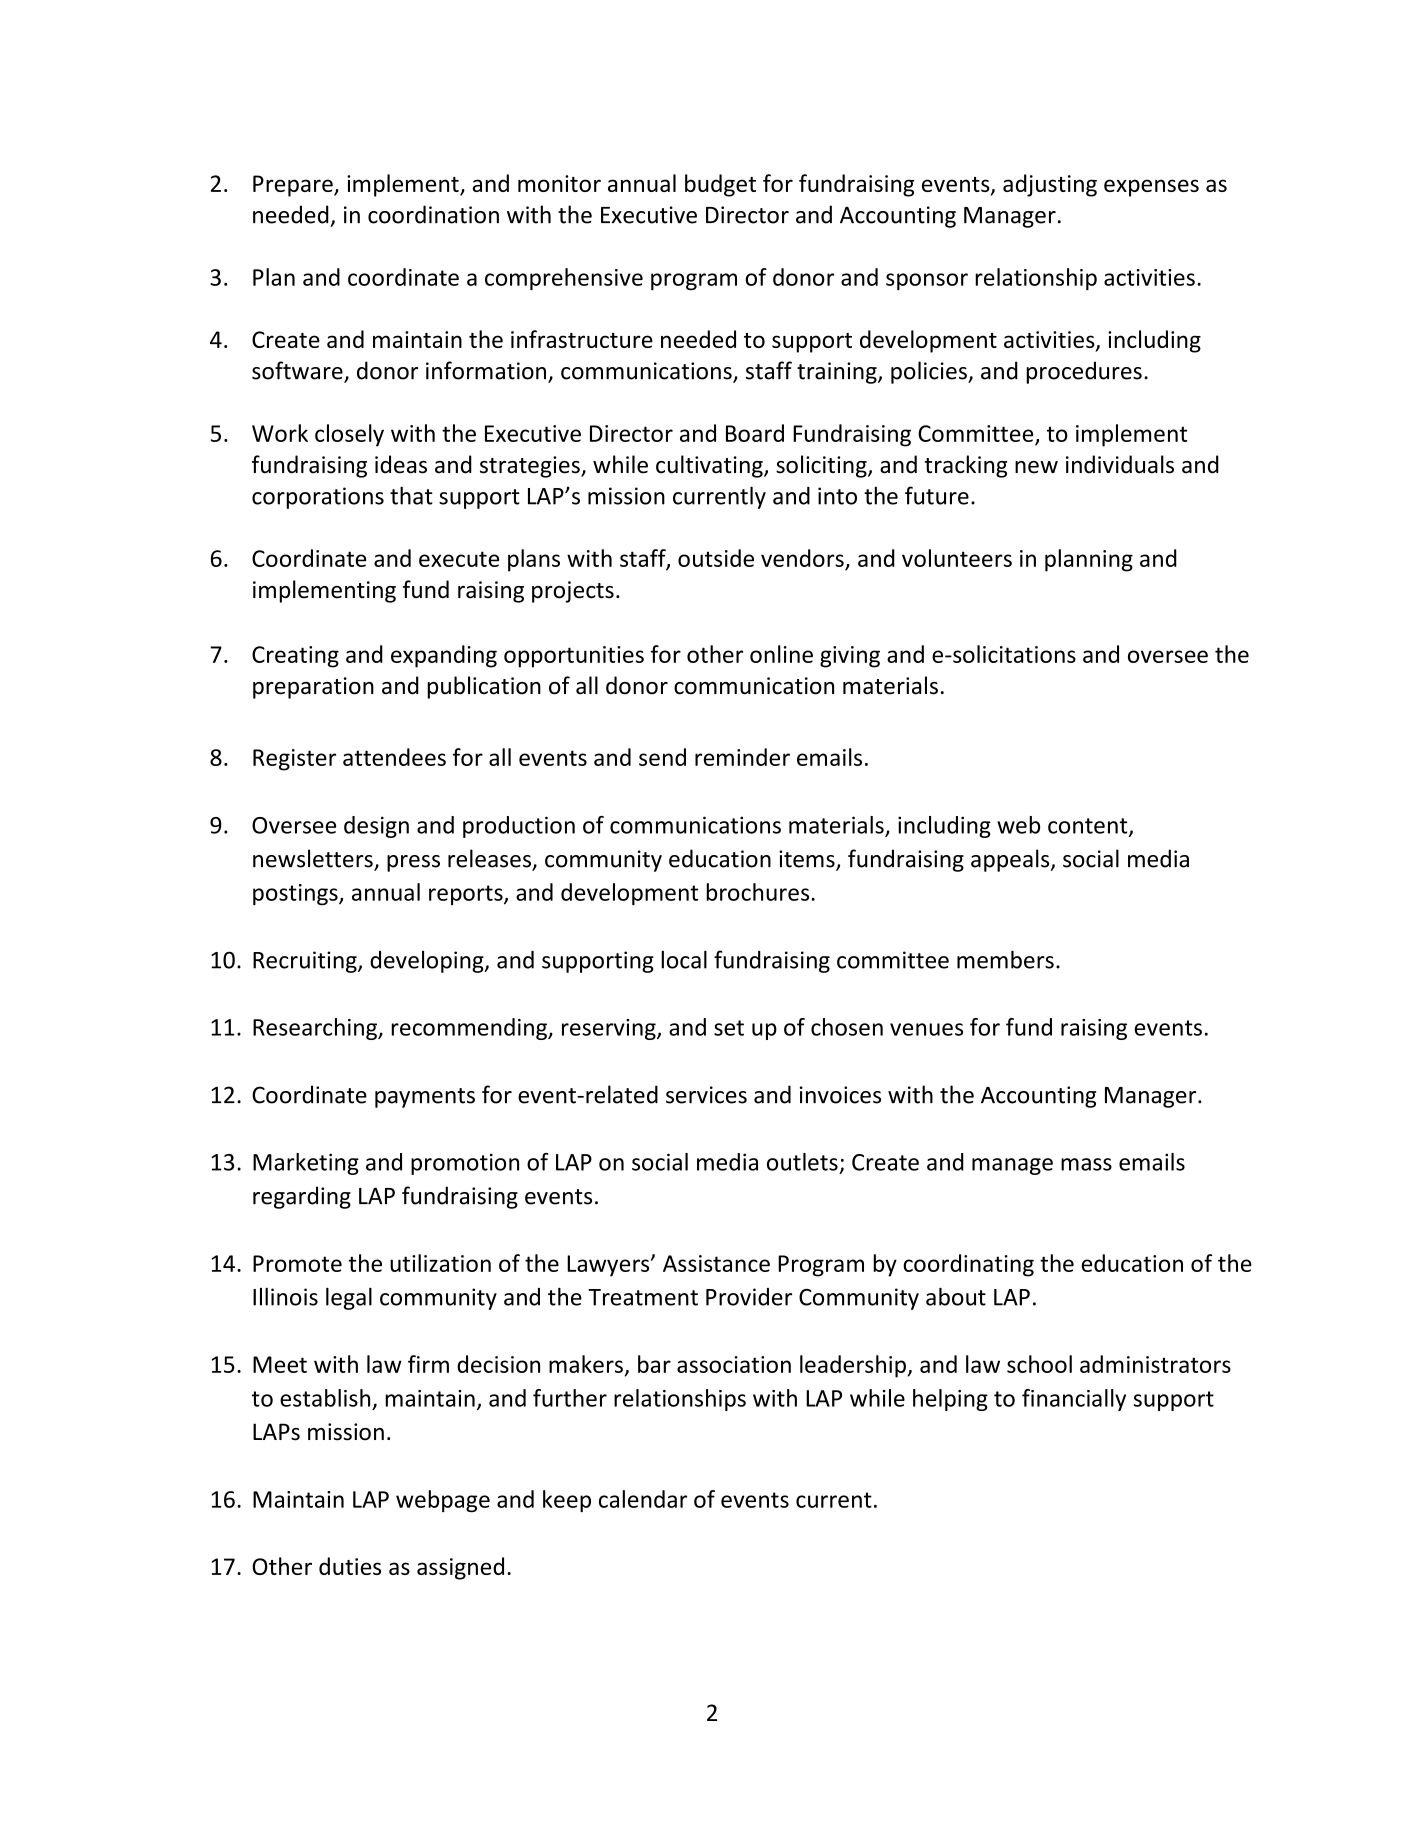 The image size is (1424, 1843). Describe the element at coordinates (444, 656) in the screenshot. I see `expanding` at that location.
